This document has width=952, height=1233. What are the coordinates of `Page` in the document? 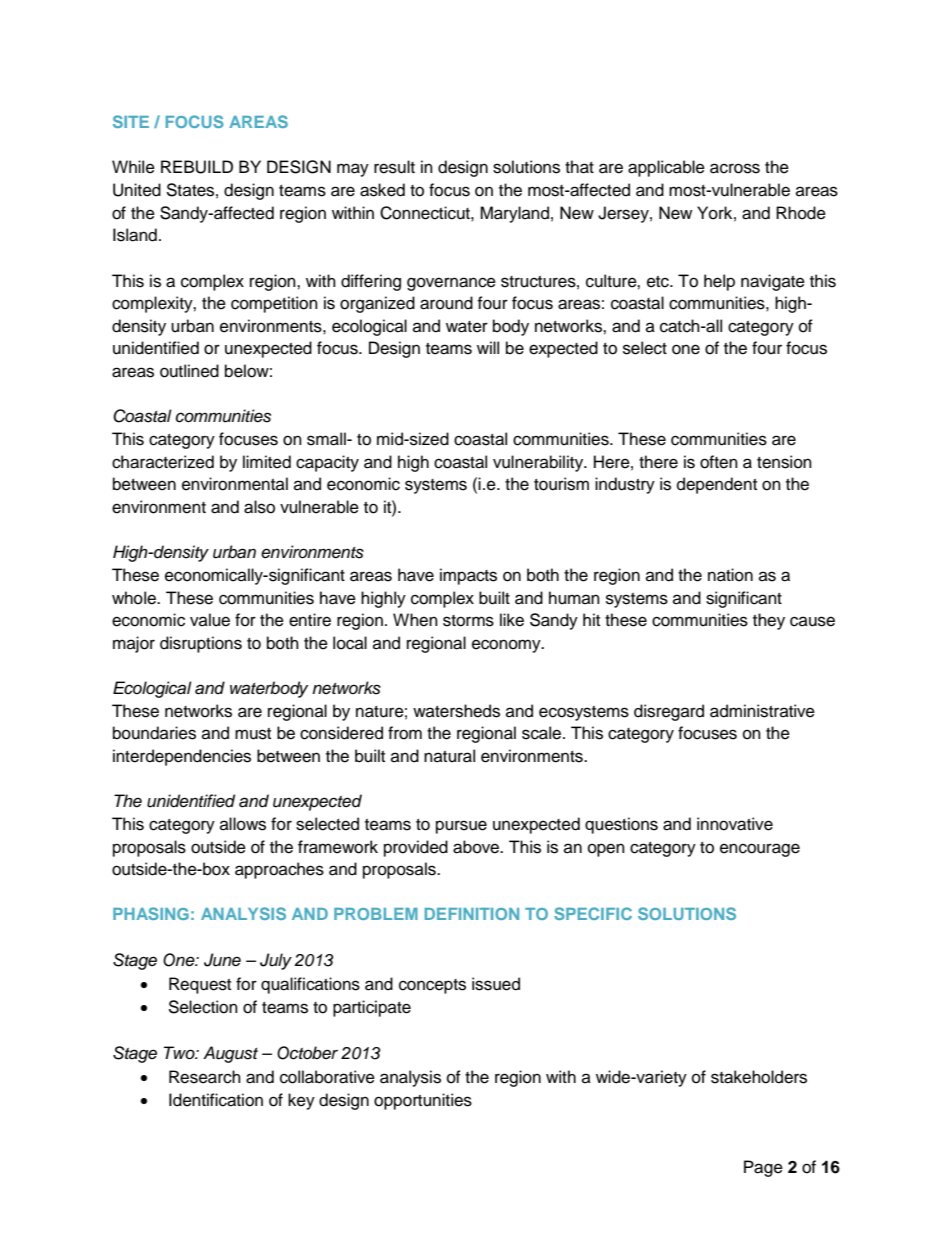 It's located at (763, 1168).
